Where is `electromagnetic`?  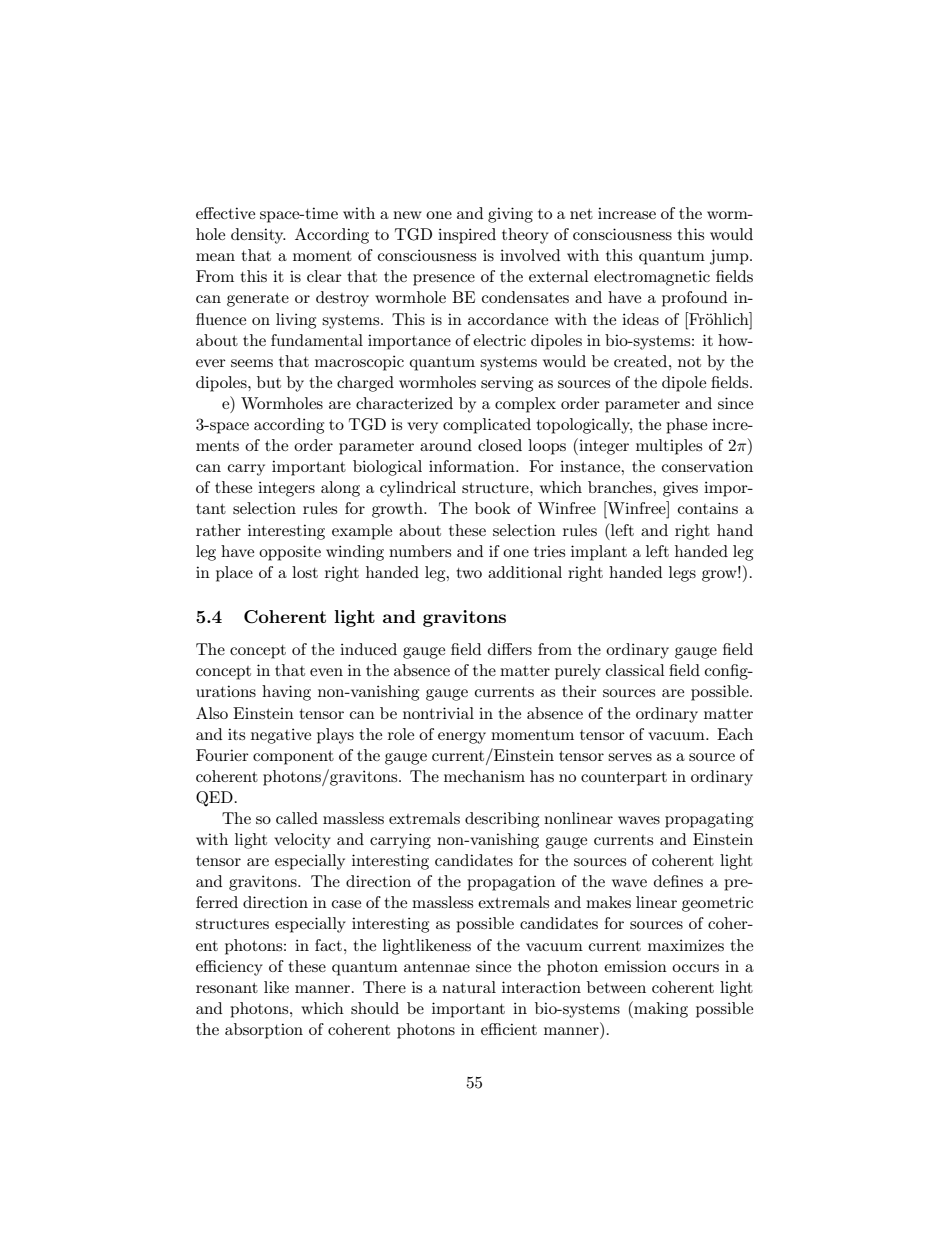 electromagnetic is located at coordinates (652, 278).
